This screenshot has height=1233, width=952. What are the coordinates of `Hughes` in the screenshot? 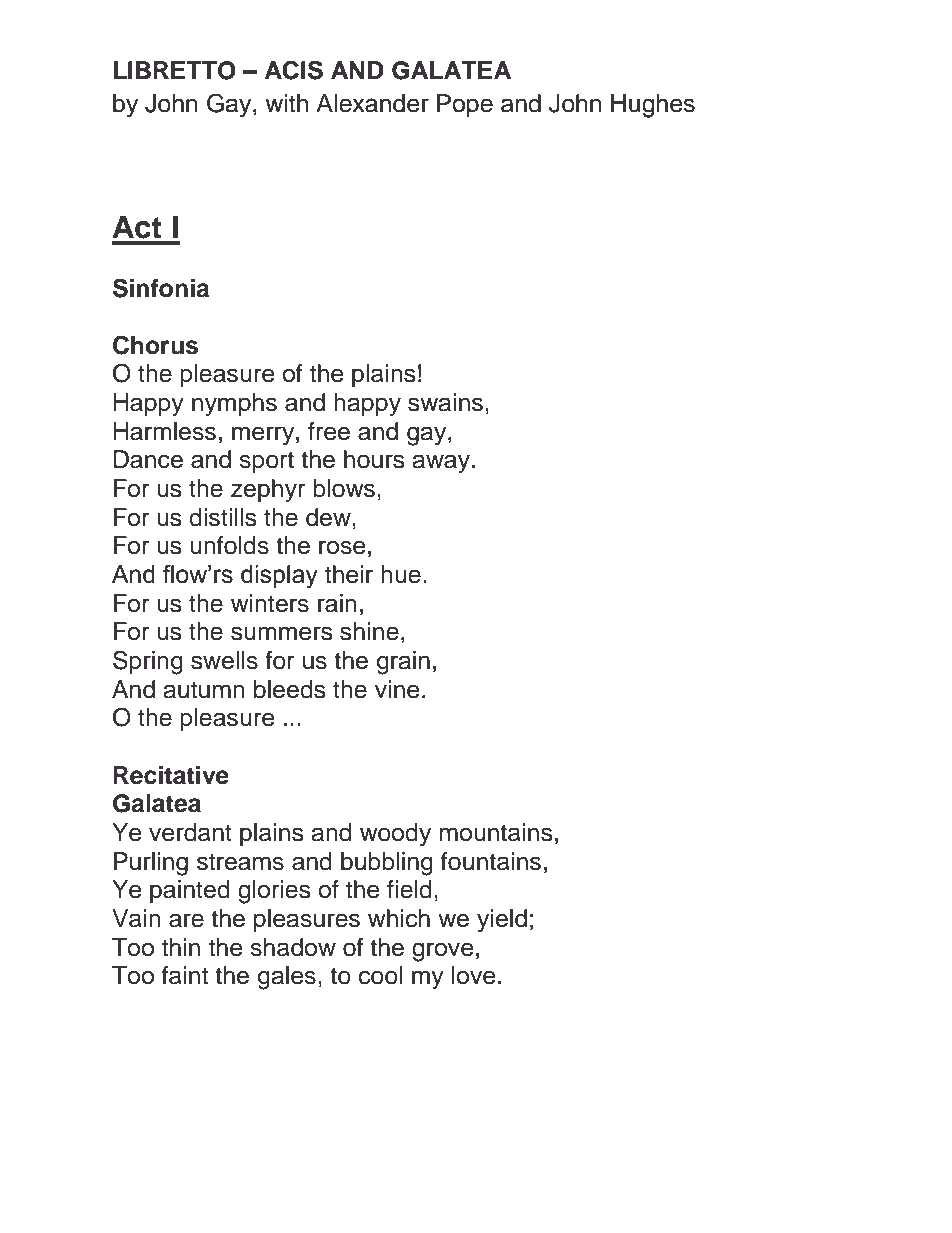 It's located at (653, 106).
